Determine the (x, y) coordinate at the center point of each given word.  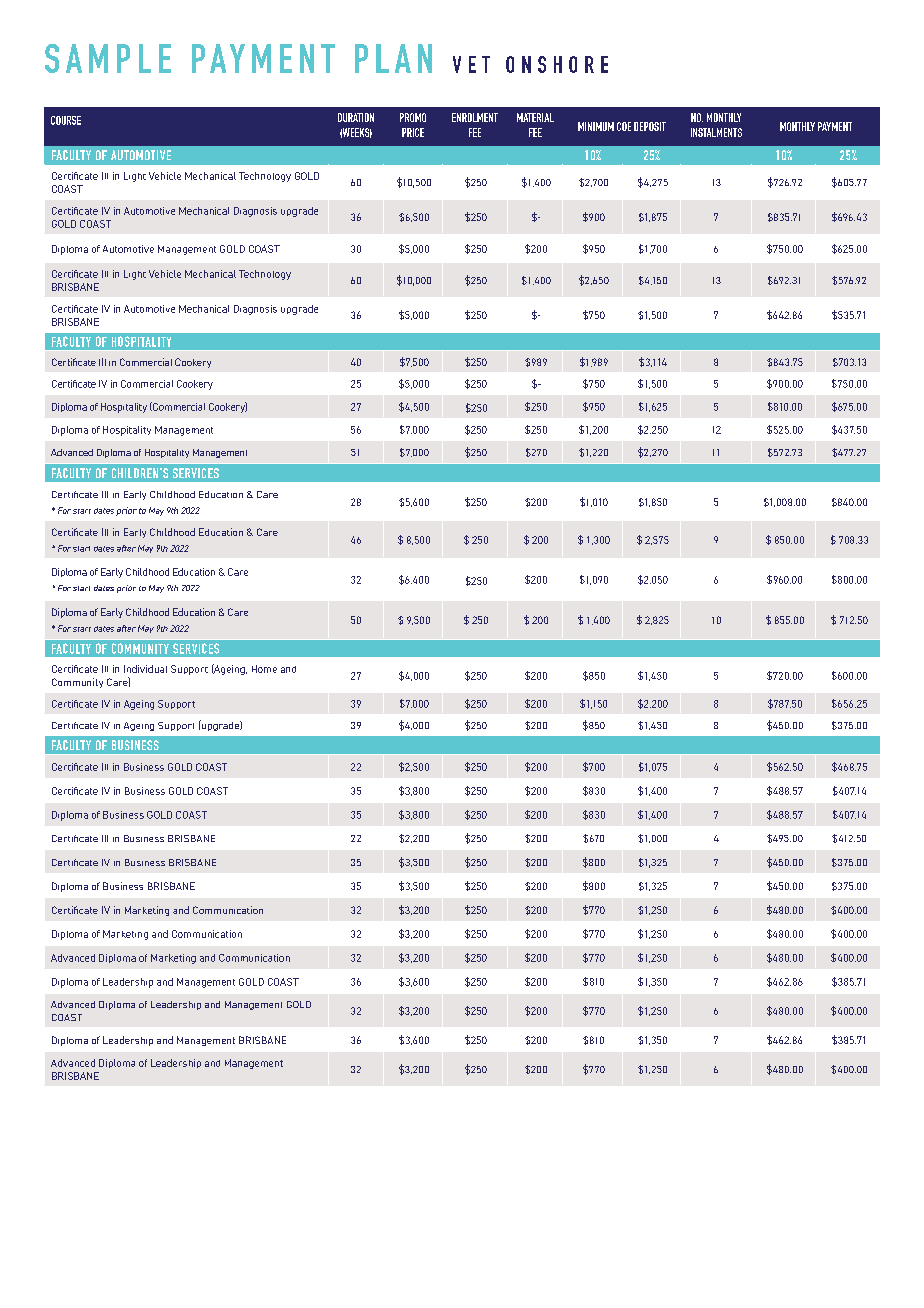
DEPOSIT (650, 126)
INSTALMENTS (716, 132)
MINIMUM (596, 126)
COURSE (66, 120)
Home (264, 669)
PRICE (413, 132)
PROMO (413, 117)
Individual (145, 669)
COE (624, 126)
